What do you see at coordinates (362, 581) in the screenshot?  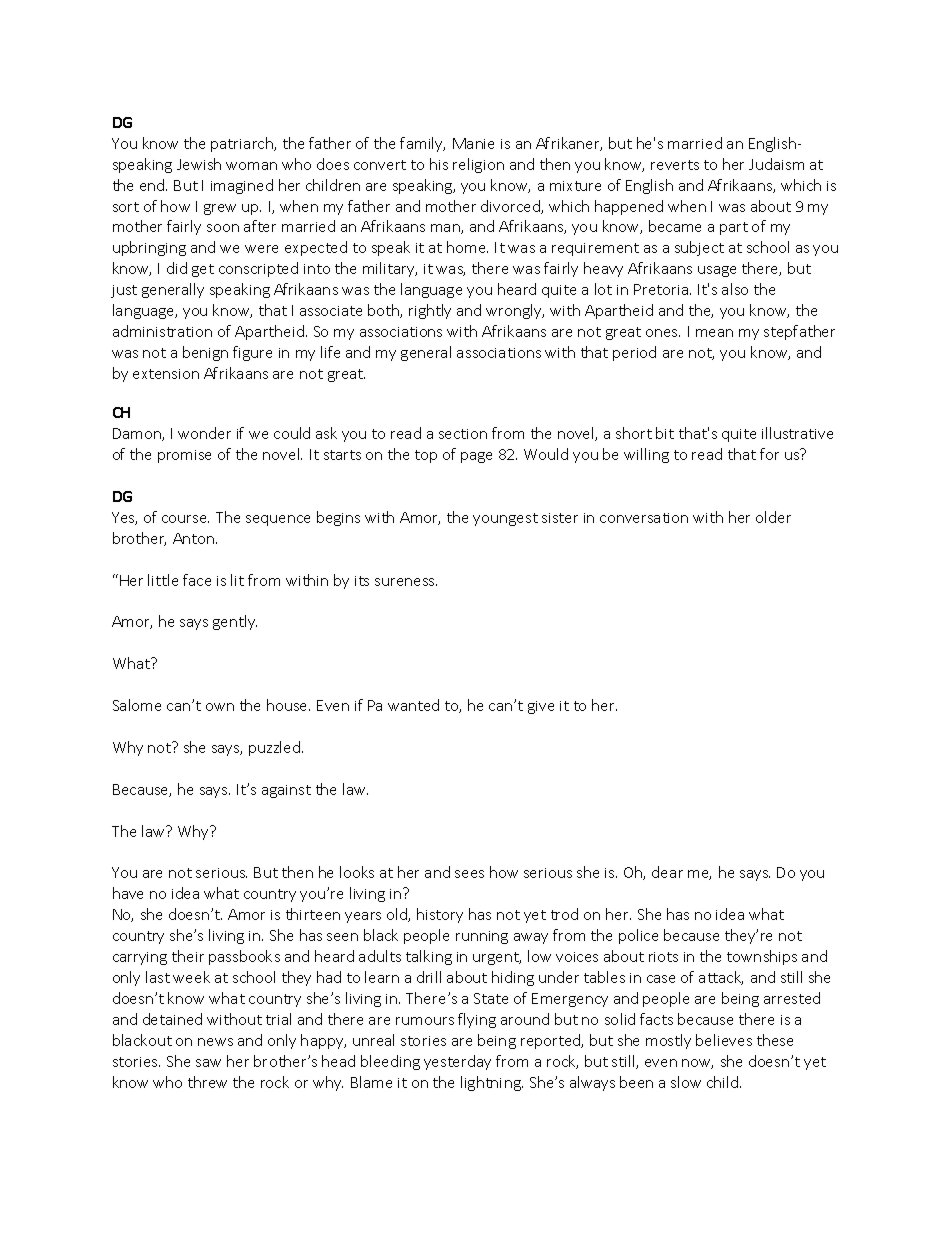 I see `its` at bounding box center [362, 581].
